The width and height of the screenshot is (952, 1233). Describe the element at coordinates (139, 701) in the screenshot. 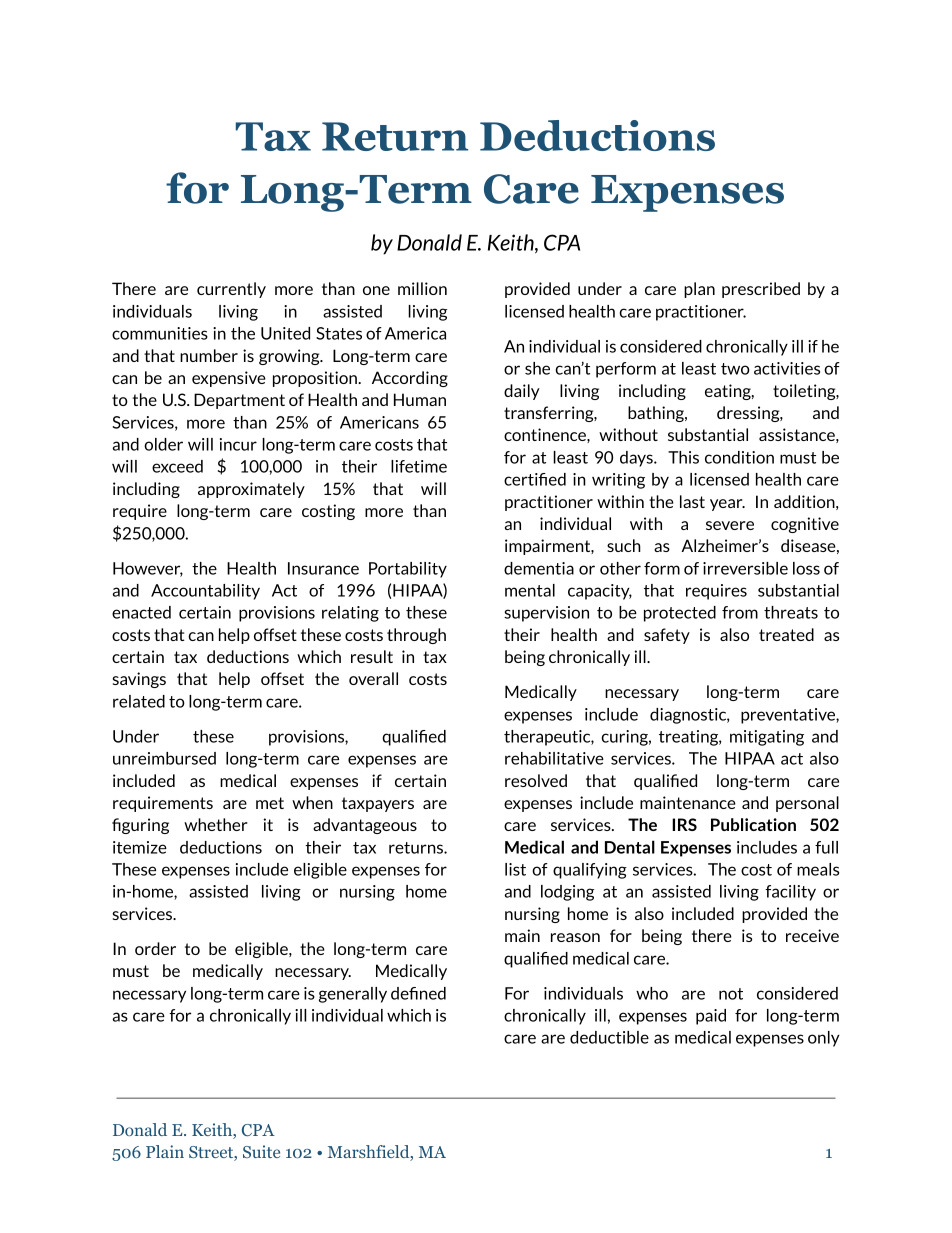

I see `related` at that location.
